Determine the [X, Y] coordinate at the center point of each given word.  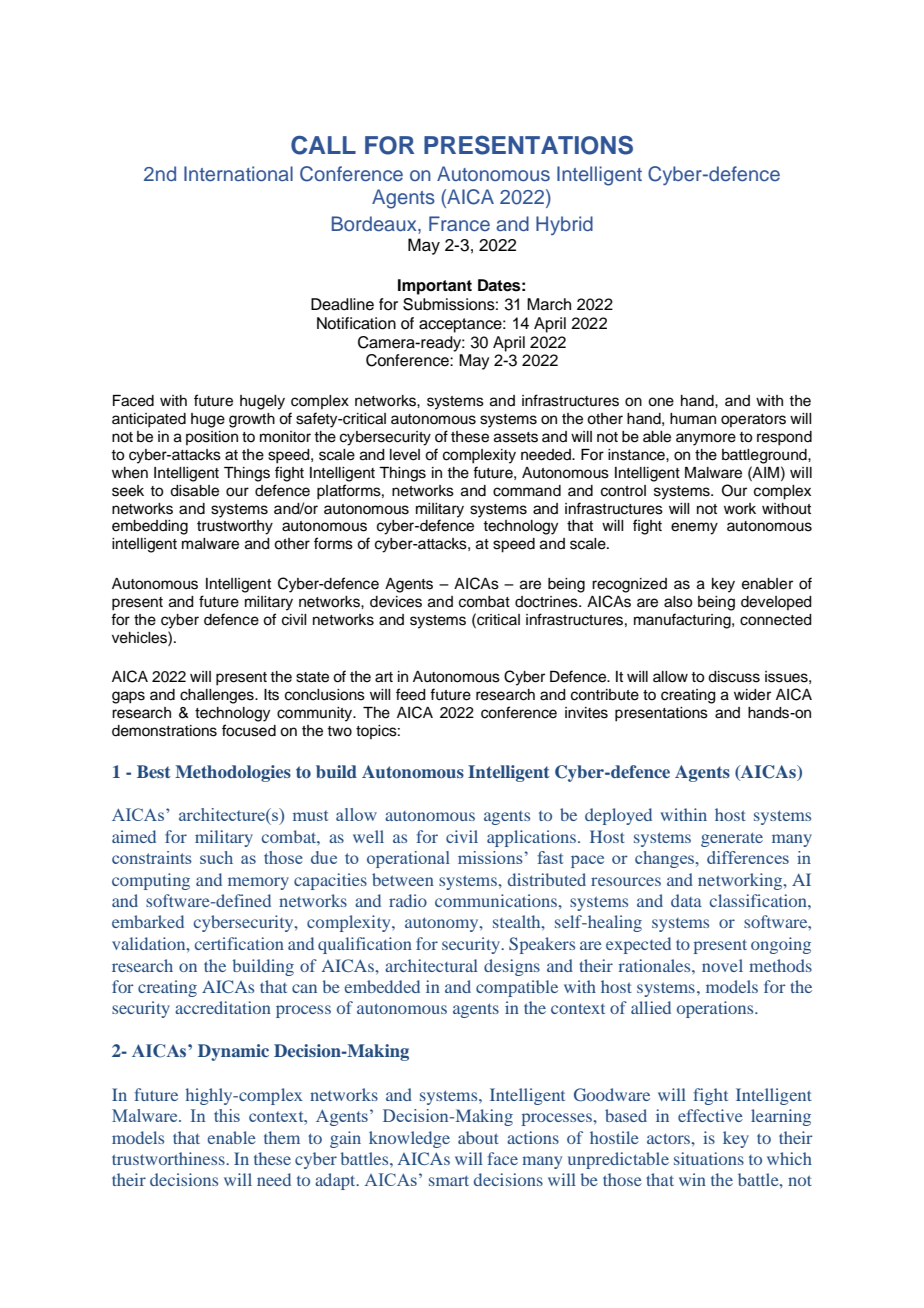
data [686, 900]
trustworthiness [169, 1158]
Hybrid [564, 225]
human [693, 419]
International [238, 174]
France [459, 224]
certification [239, 943]
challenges [218, 696]
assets [516, 437]
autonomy [443, 924]
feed [411, 694]
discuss [734, 677]
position [212, 438]
